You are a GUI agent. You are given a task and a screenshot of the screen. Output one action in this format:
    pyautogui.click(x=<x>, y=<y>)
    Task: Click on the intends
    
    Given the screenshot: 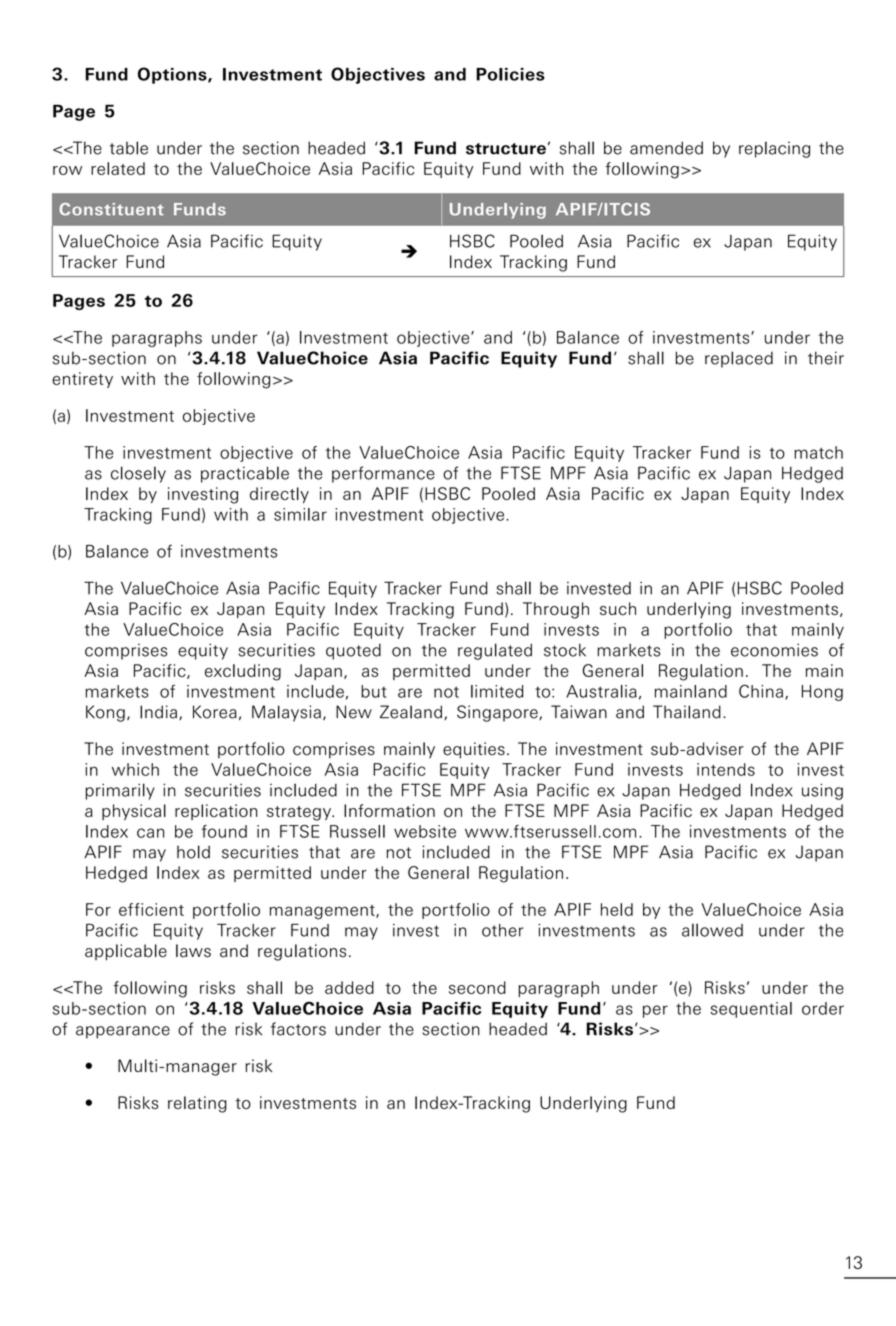 What is the action you would take?
    pyautogui.click(x=726, y=769)
